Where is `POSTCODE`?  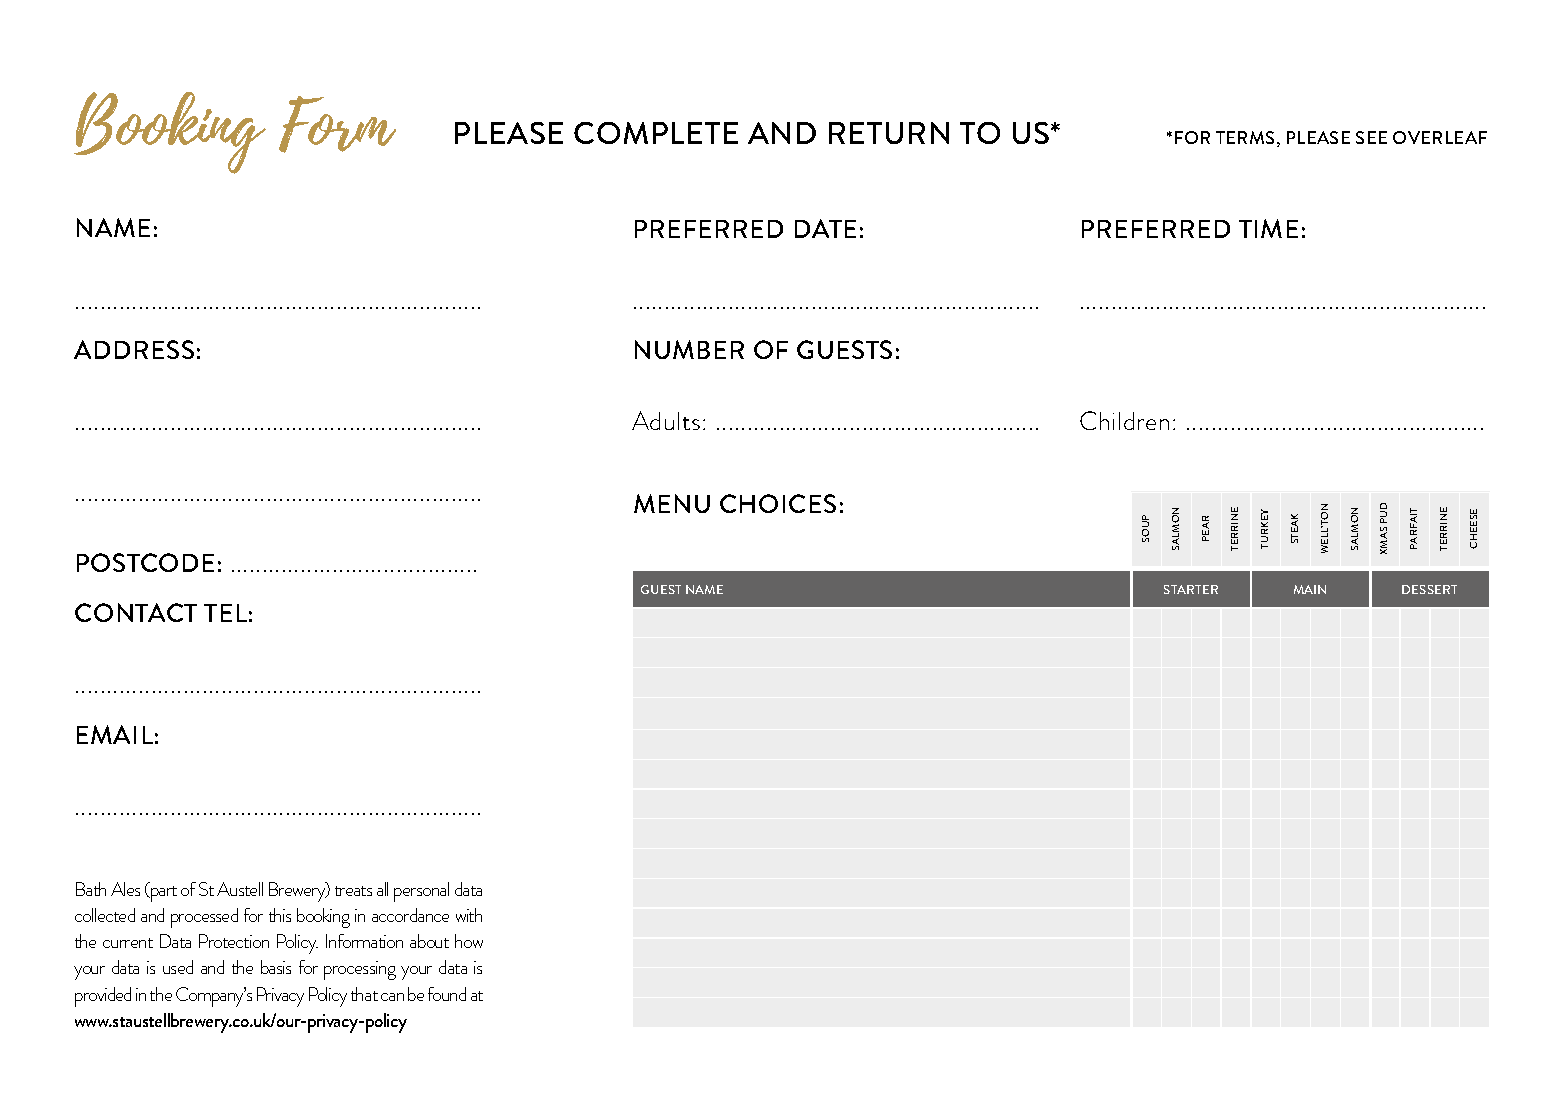
POSTCODE is located at coordinates (145, 562).
